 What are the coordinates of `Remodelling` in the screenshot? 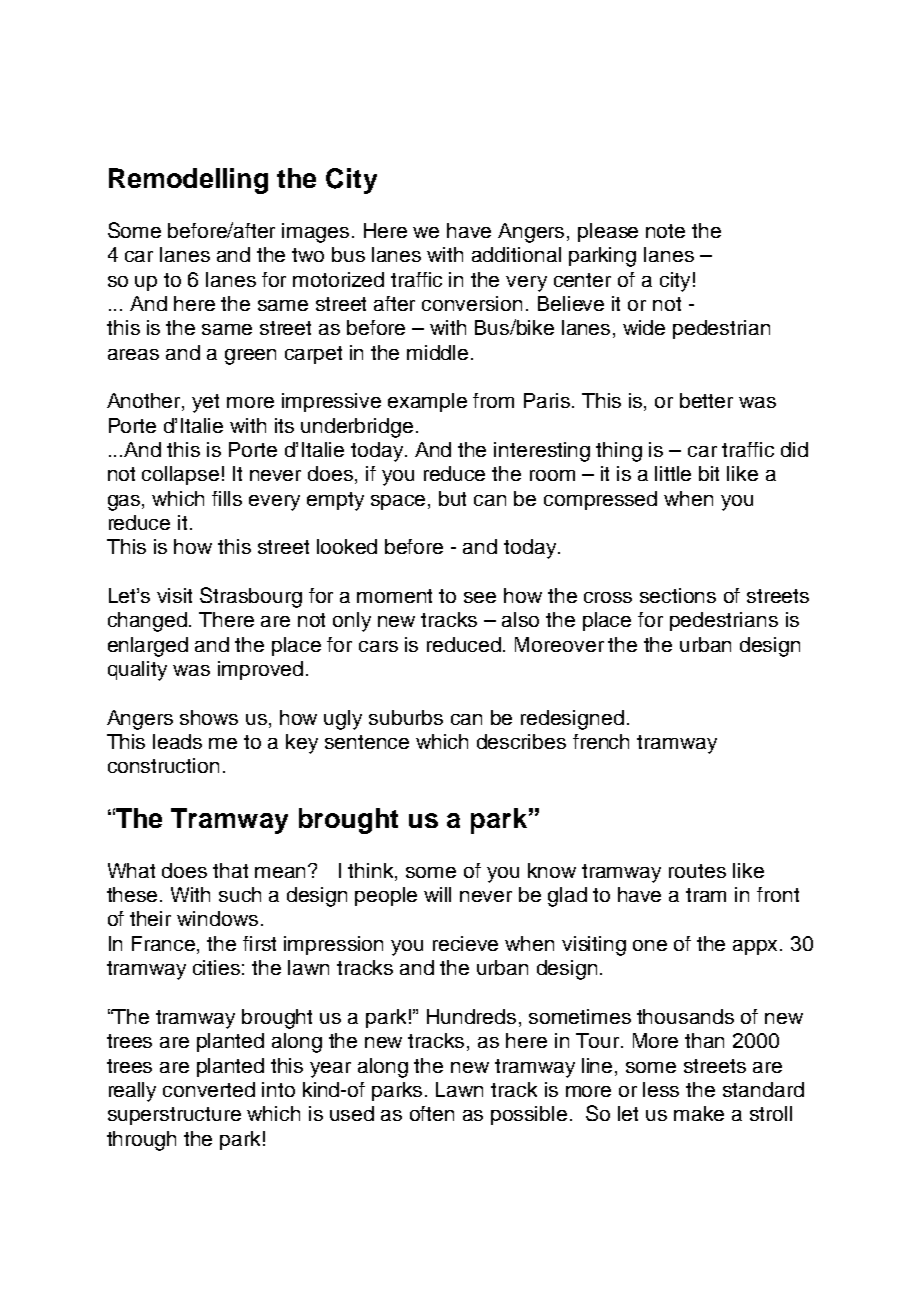 It's located at (188, 181).
